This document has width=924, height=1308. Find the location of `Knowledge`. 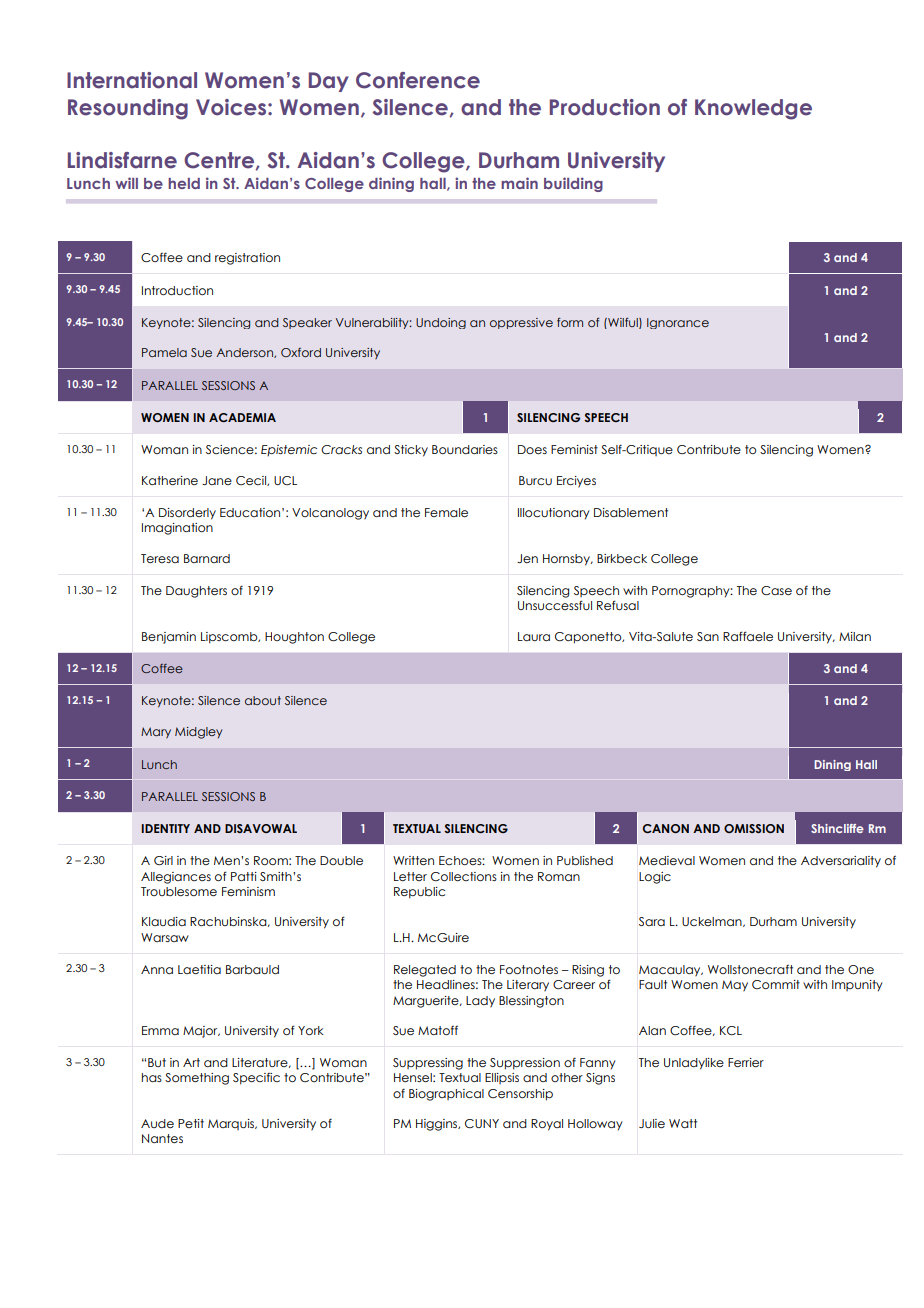

Knowledge is located at coordinates (753, 109).
